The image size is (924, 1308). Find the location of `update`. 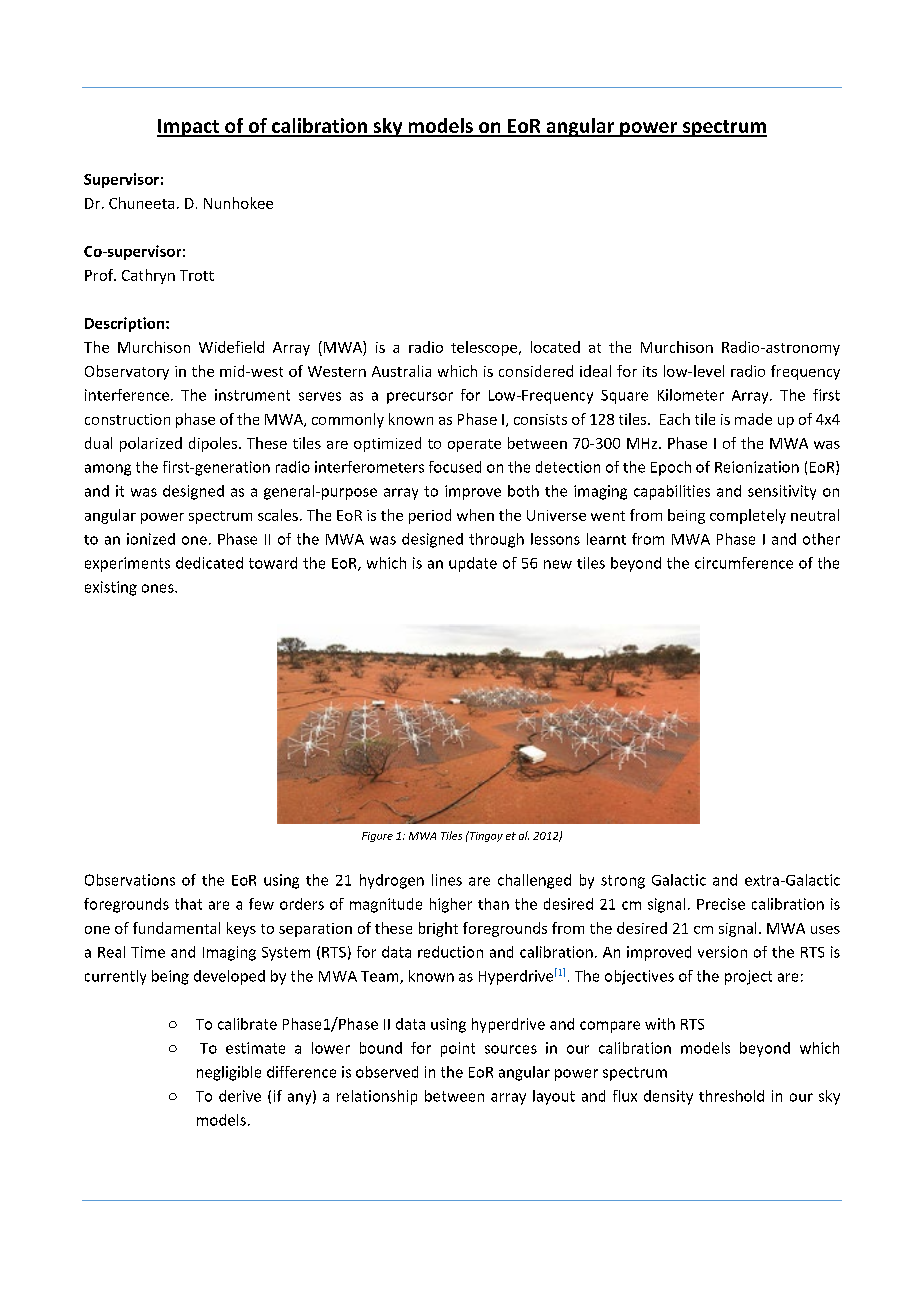

update is located at coordinates (473, 564).
